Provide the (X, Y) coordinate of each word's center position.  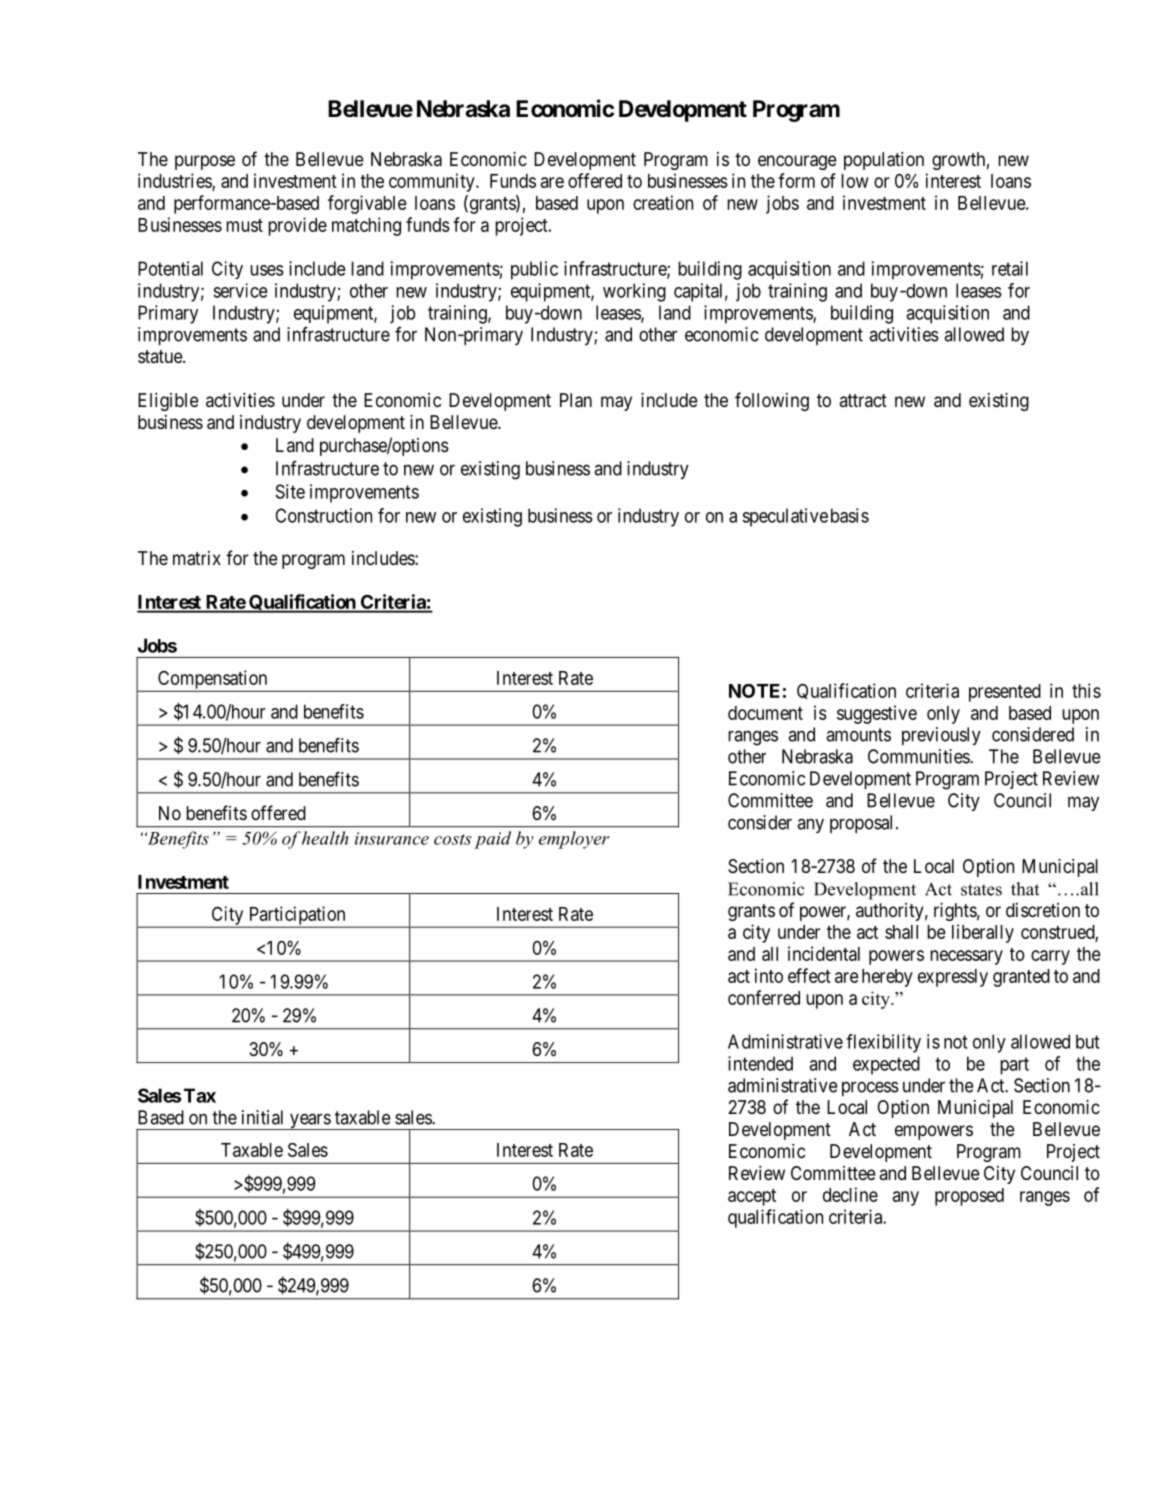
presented (1005, 693)
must (244, 225)
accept (752, 1197)
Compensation (213, 680)
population (884, 161)
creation (663, 202)
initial (262, 1117)
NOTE (754, 691)
